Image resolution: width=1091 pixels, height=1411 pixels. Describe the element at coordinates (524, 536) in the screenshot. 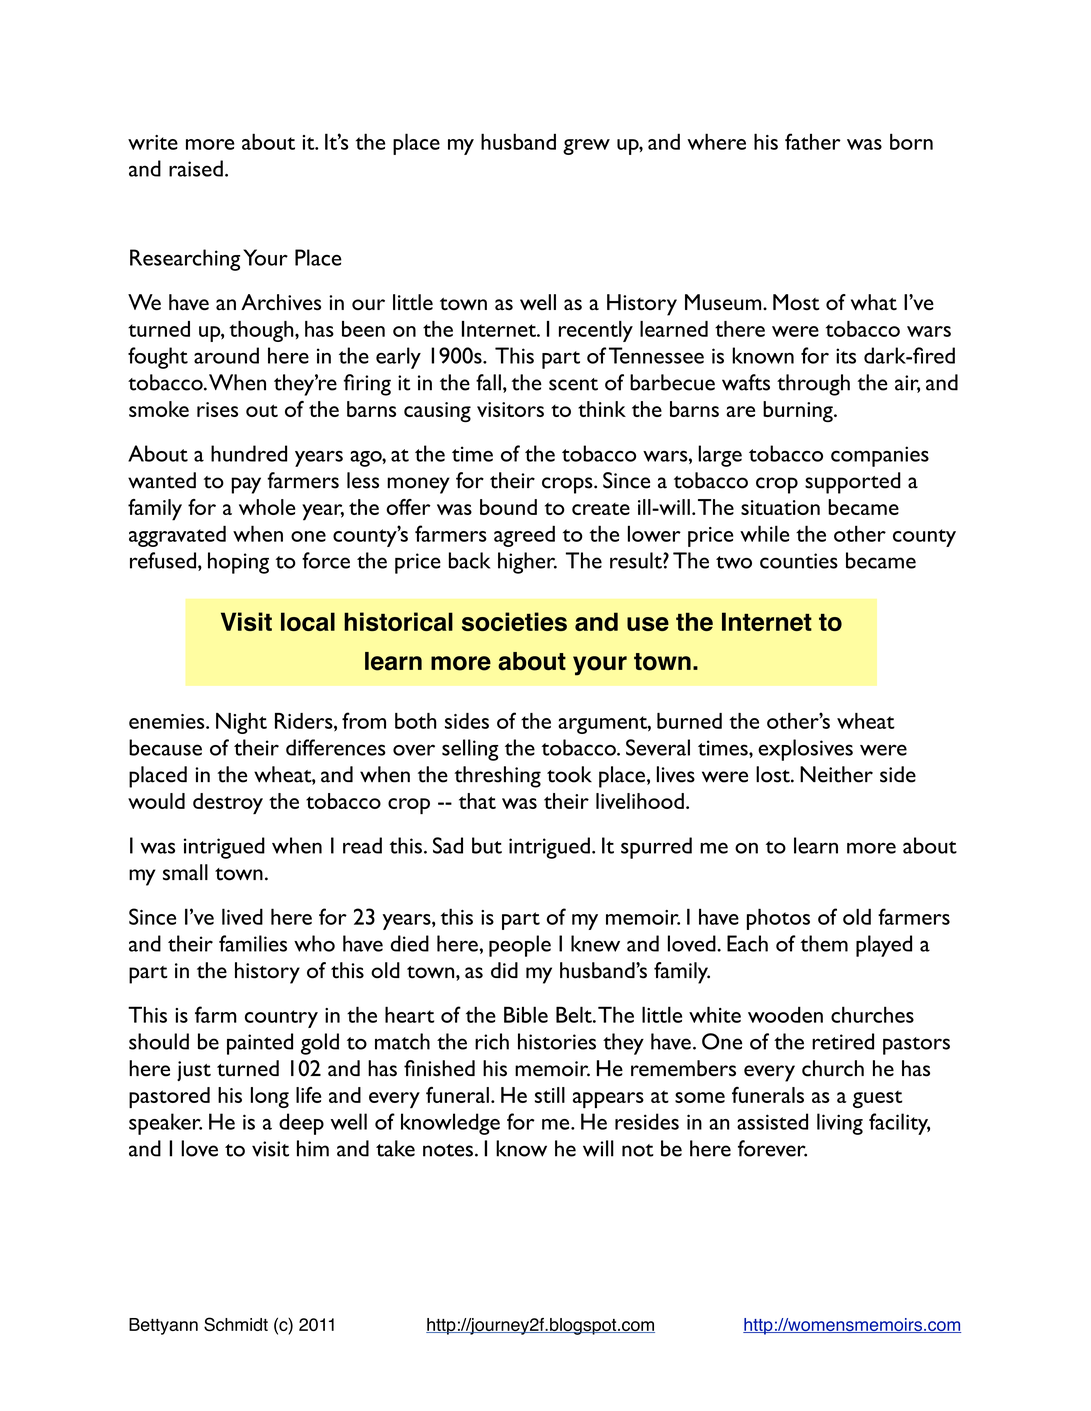

I see `agreed` at that location.
